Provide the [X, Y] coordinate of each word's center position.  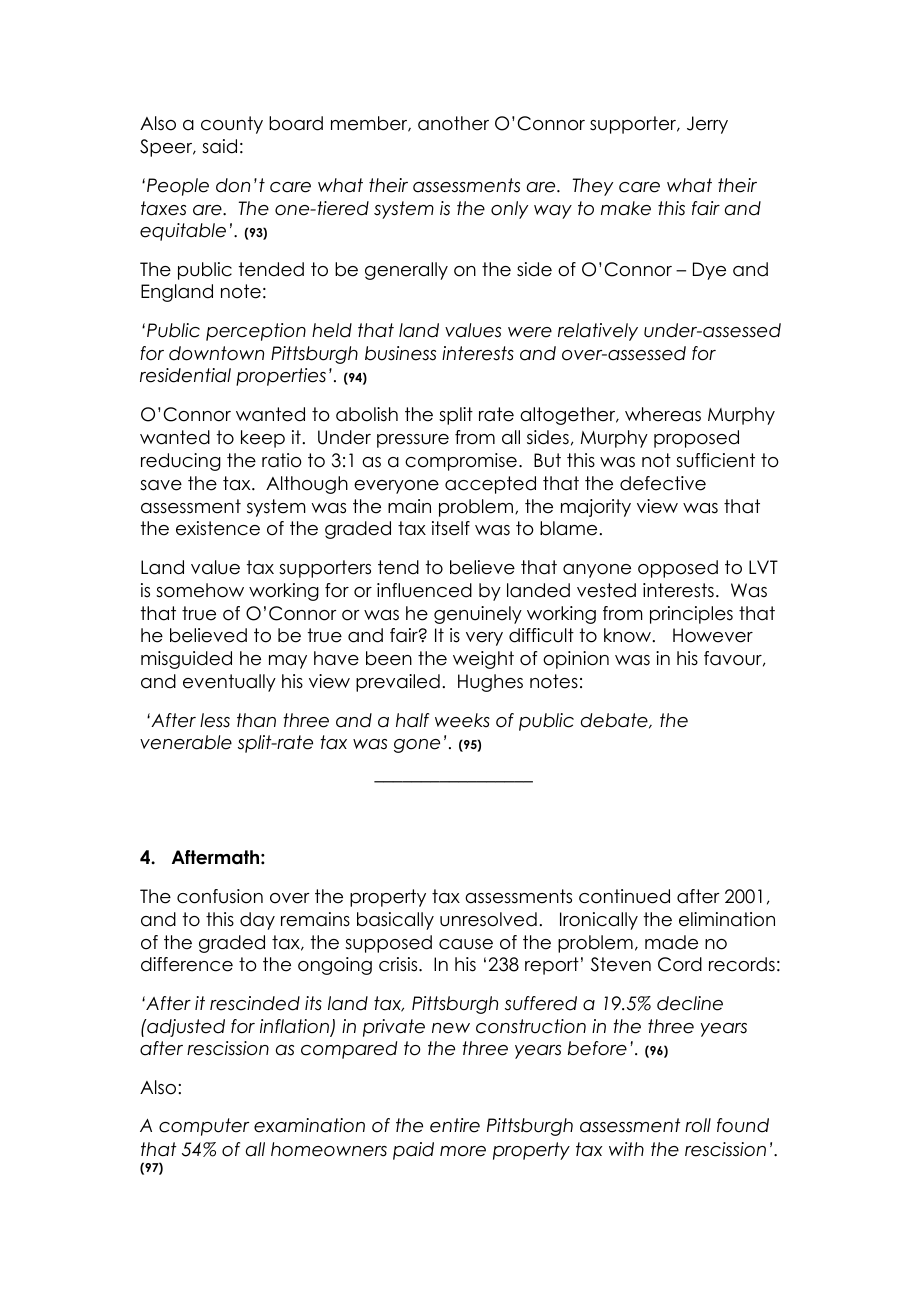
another [453, 123]
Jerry [707, 125]
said [219, 146]
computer [204, 1127]
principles [691, 615]
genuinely [478, 615]
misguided [186, 660]
